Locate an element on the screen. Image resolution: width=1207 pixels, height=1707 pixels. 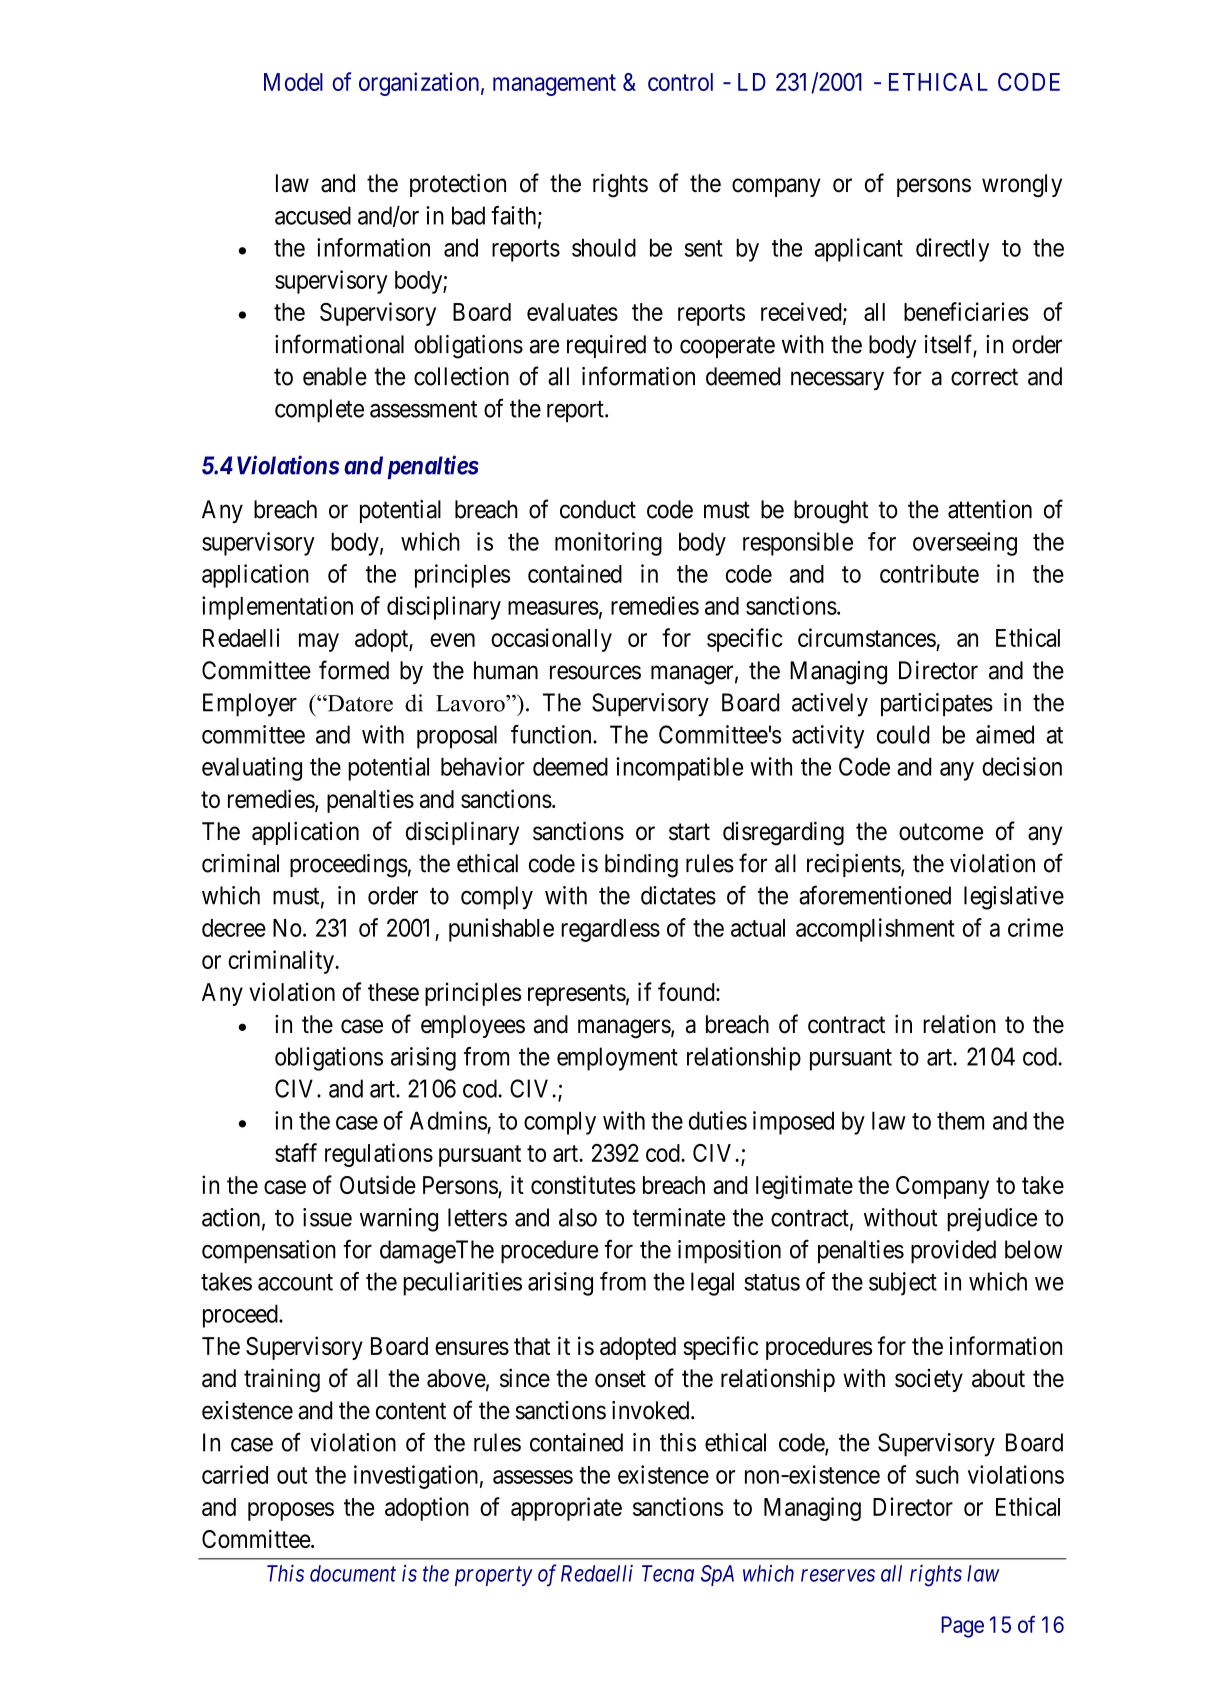
complete is located at coordinates (319, 411).
